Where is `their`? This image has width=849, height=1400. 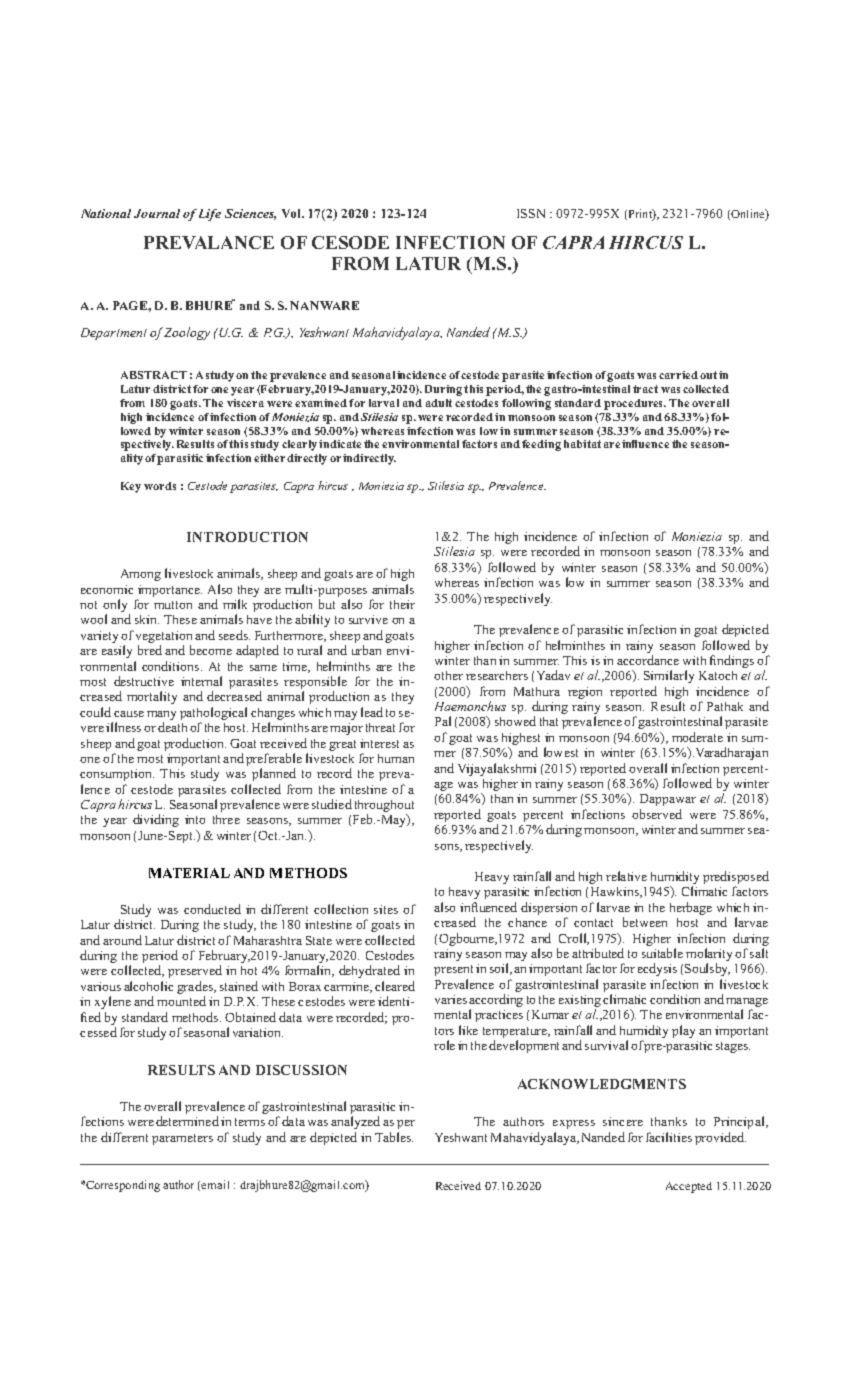
their is located at coordinates (402, 604).
